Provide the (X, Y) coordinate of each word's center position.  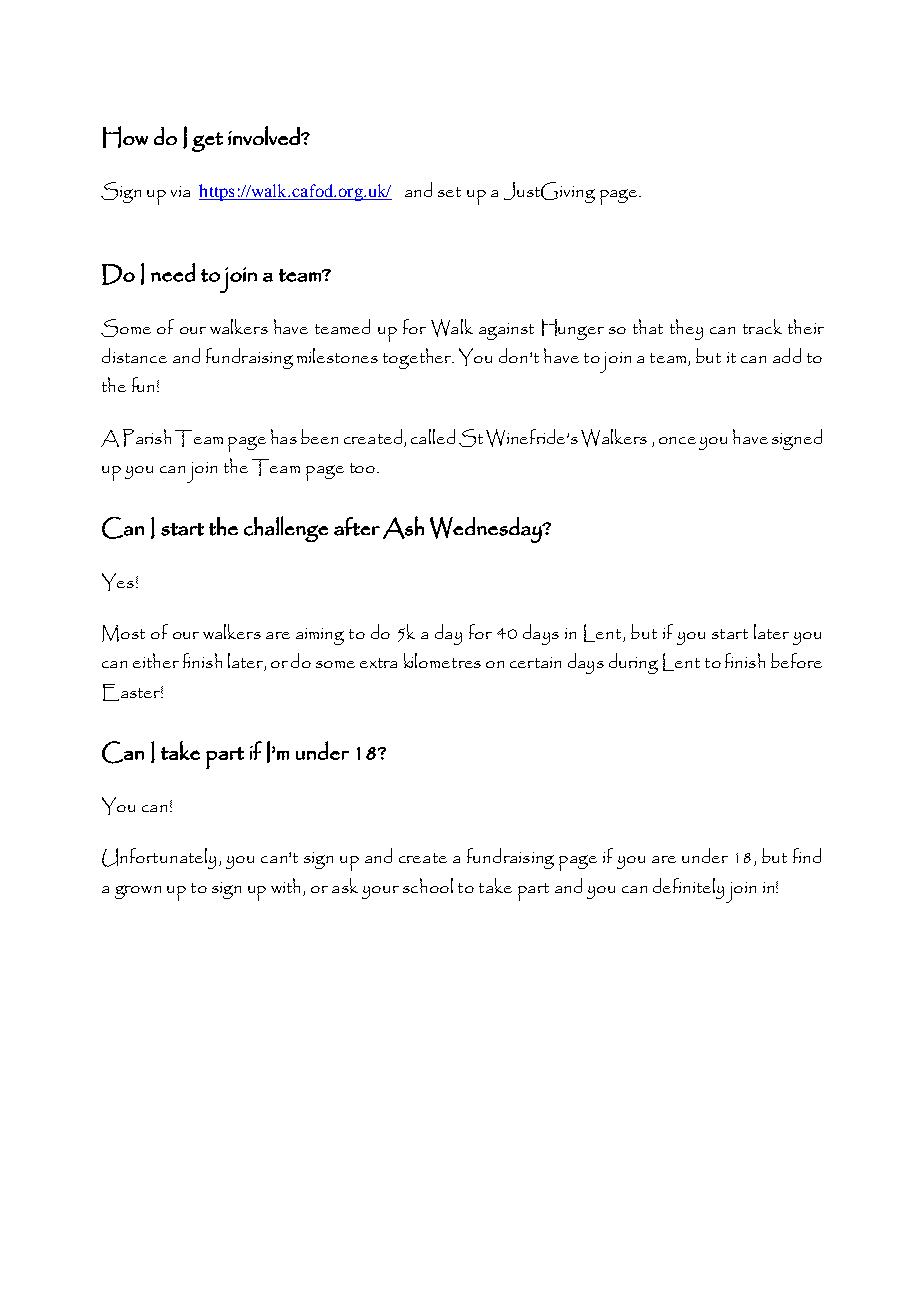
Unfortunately (159, 858)
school (428, 885)
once (677, 440)
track (762, 326)
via (180, 191)
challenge (286, 529)
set (449, 192)
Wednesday (487, 530)
